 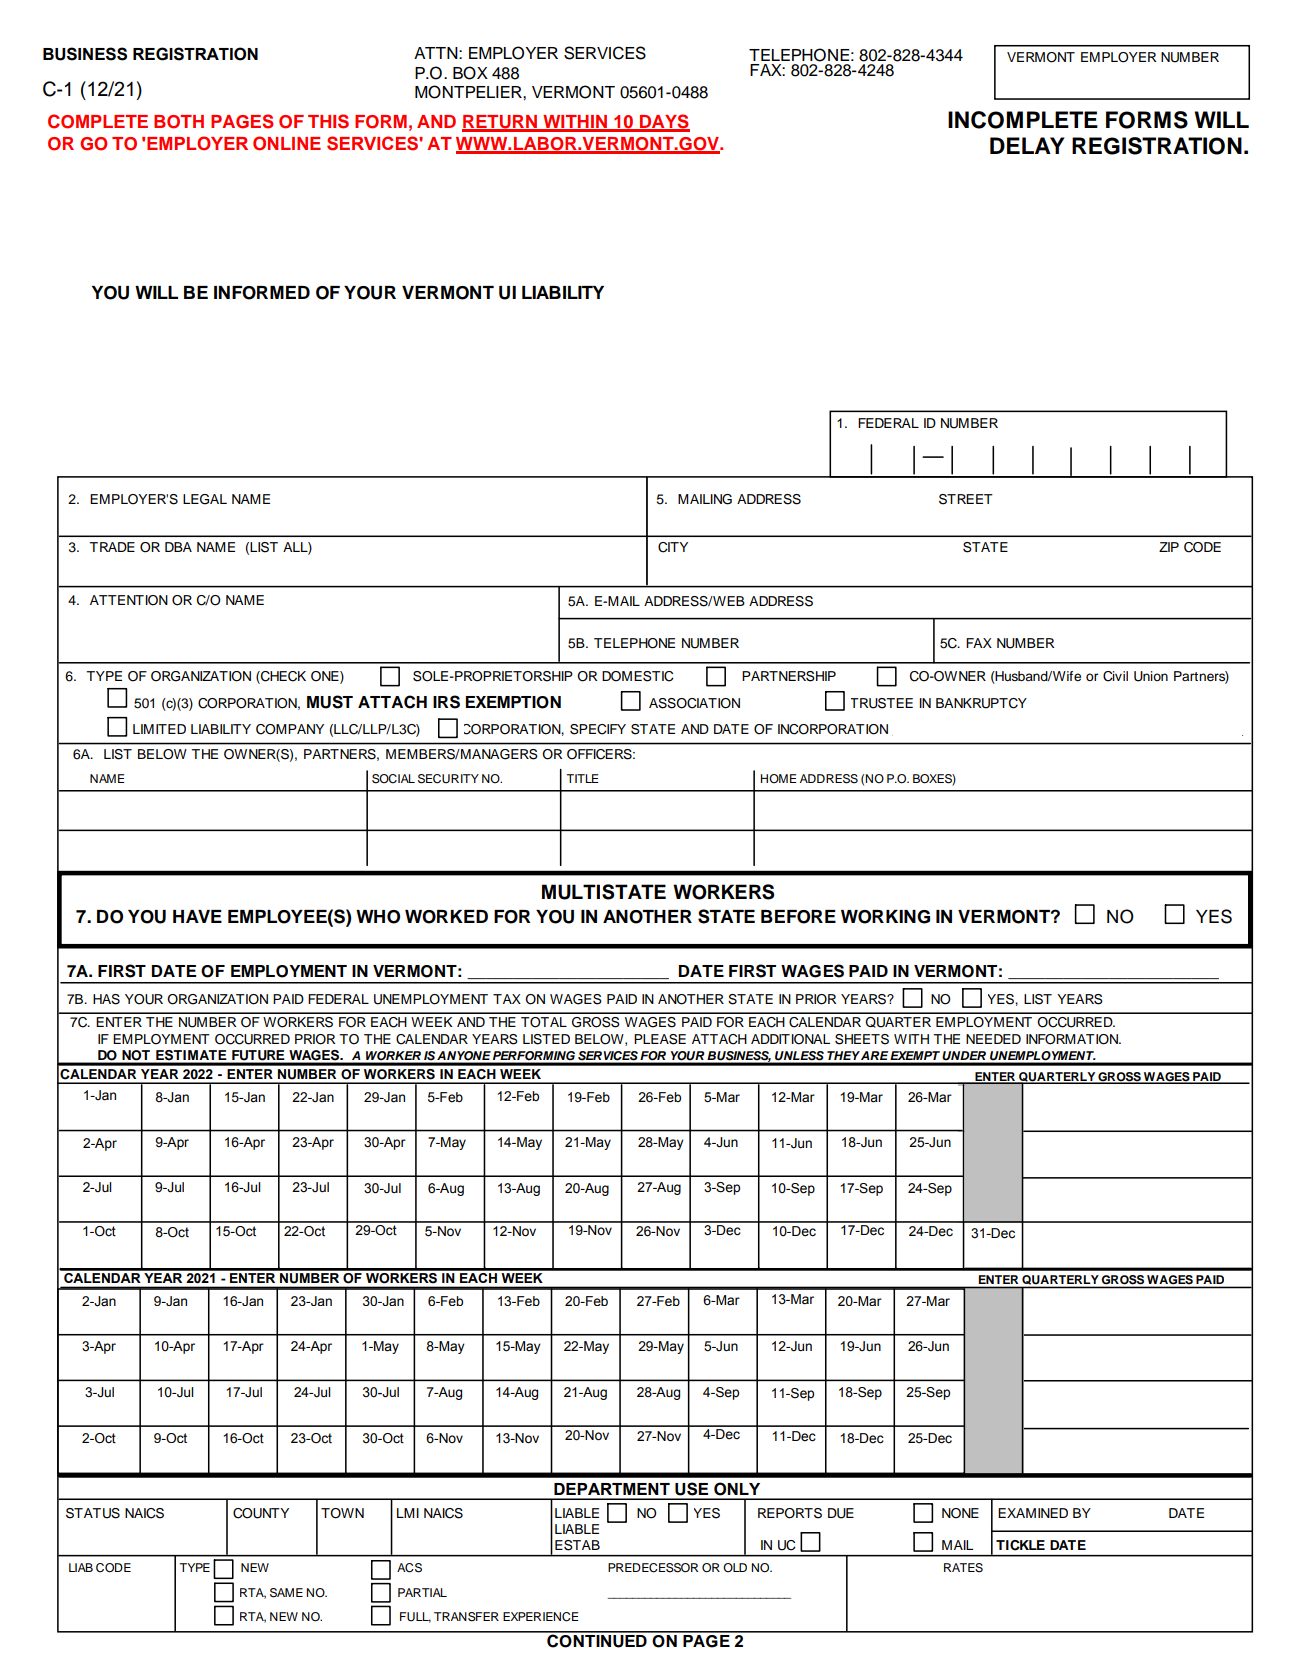 What do you see at coordinates (179, 122) in the document?
I see `BOTH` at bounding box center [179, 122].
